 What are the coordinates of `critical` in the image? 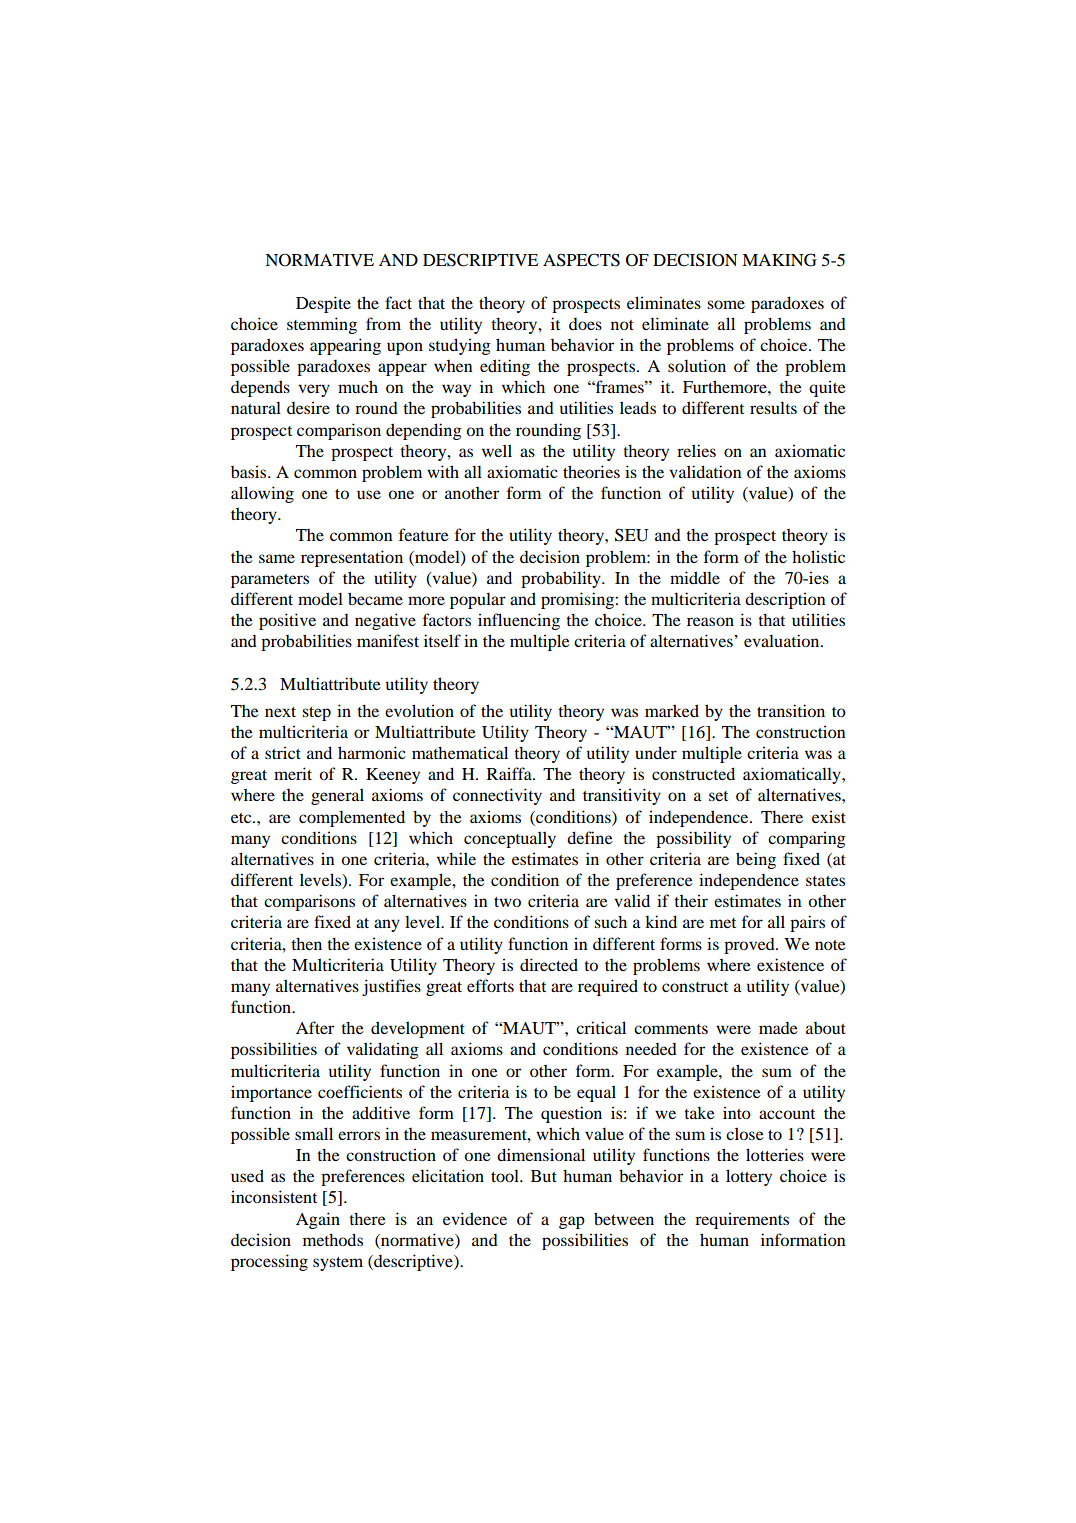 It's located at (601, 1027).
